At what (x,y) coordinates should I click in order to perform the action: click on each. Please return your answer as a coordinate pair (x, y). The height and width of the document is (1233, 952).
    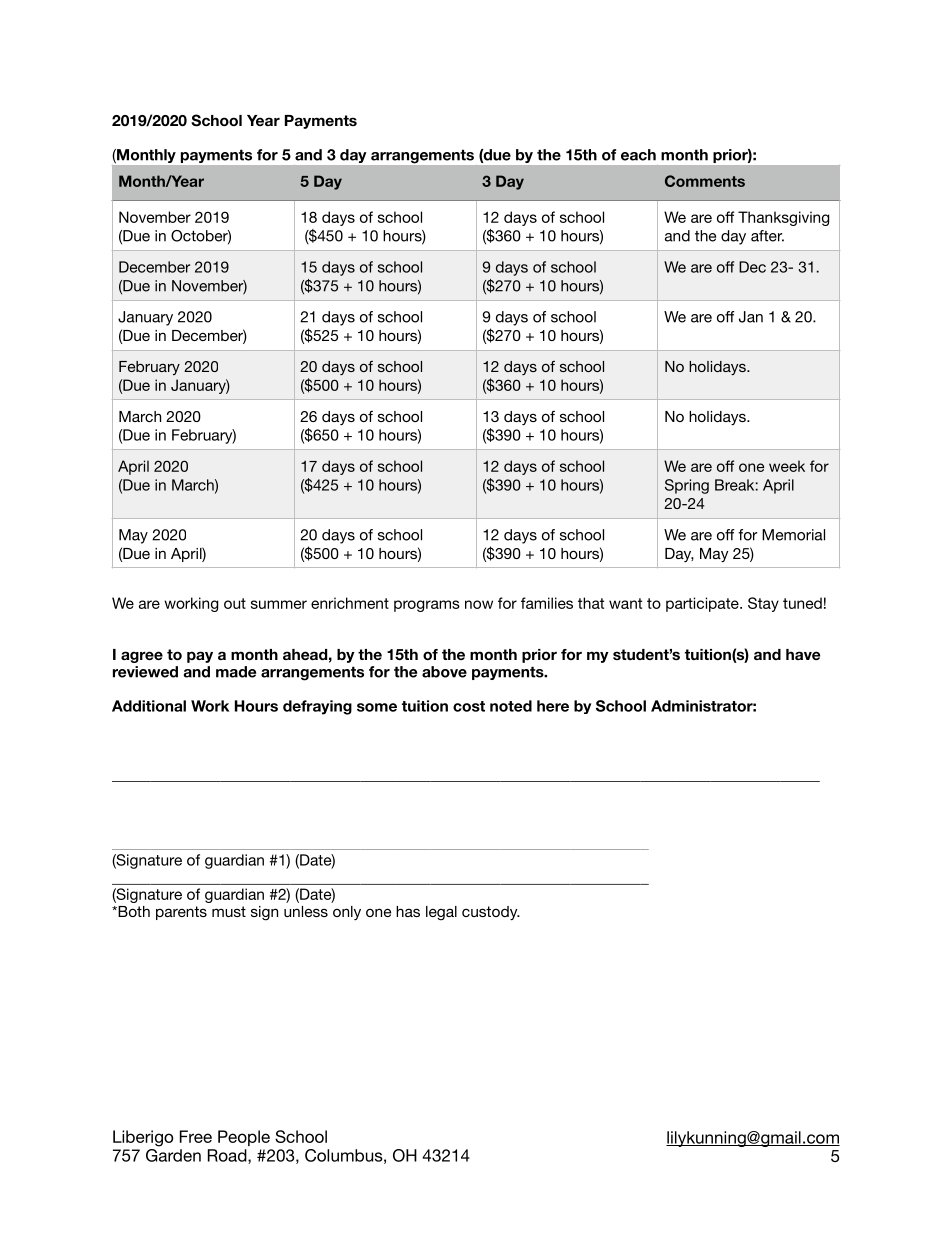
    Looking at the image, I should click on (638, 155).
